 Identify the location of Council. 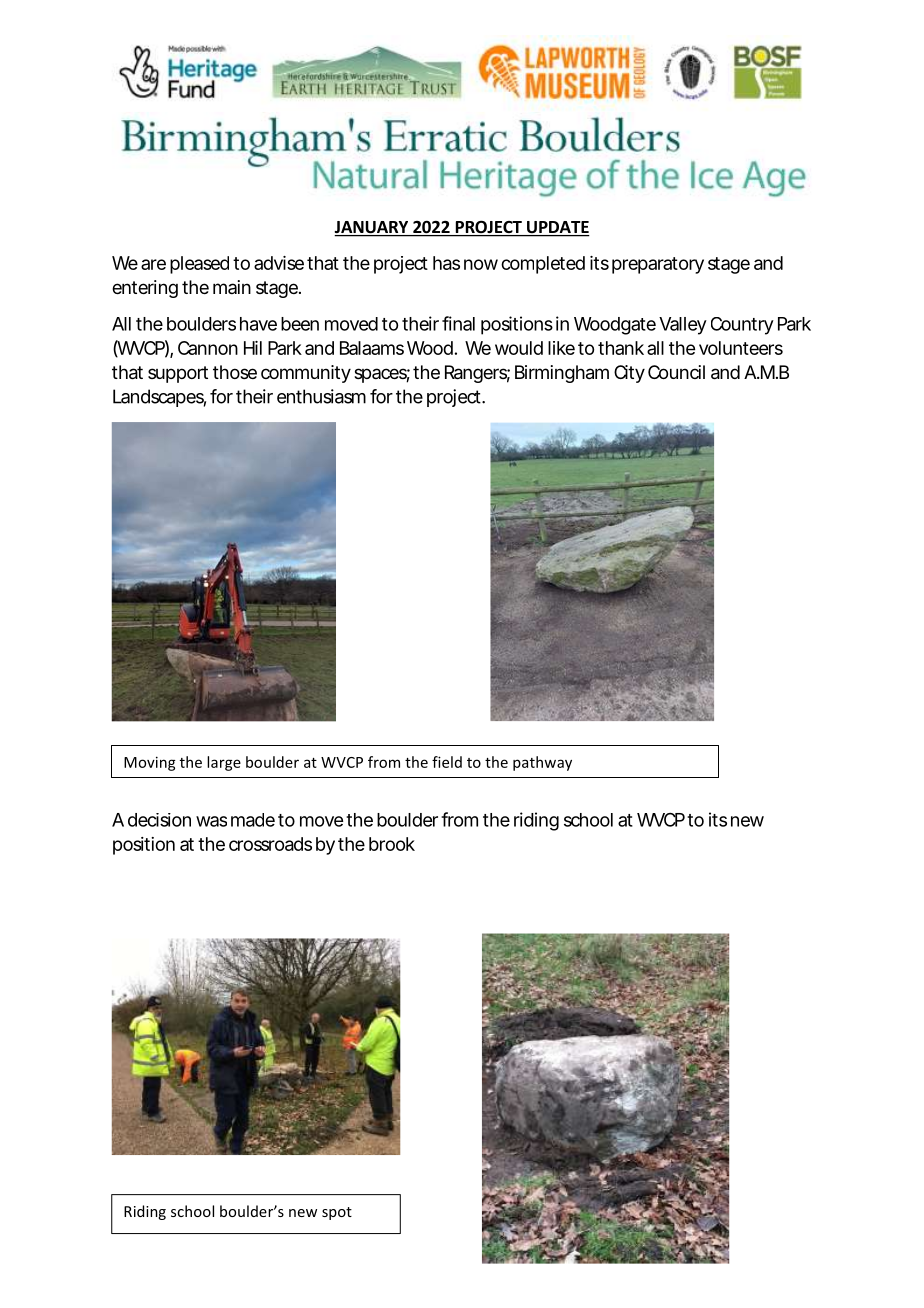
(676, 372).
